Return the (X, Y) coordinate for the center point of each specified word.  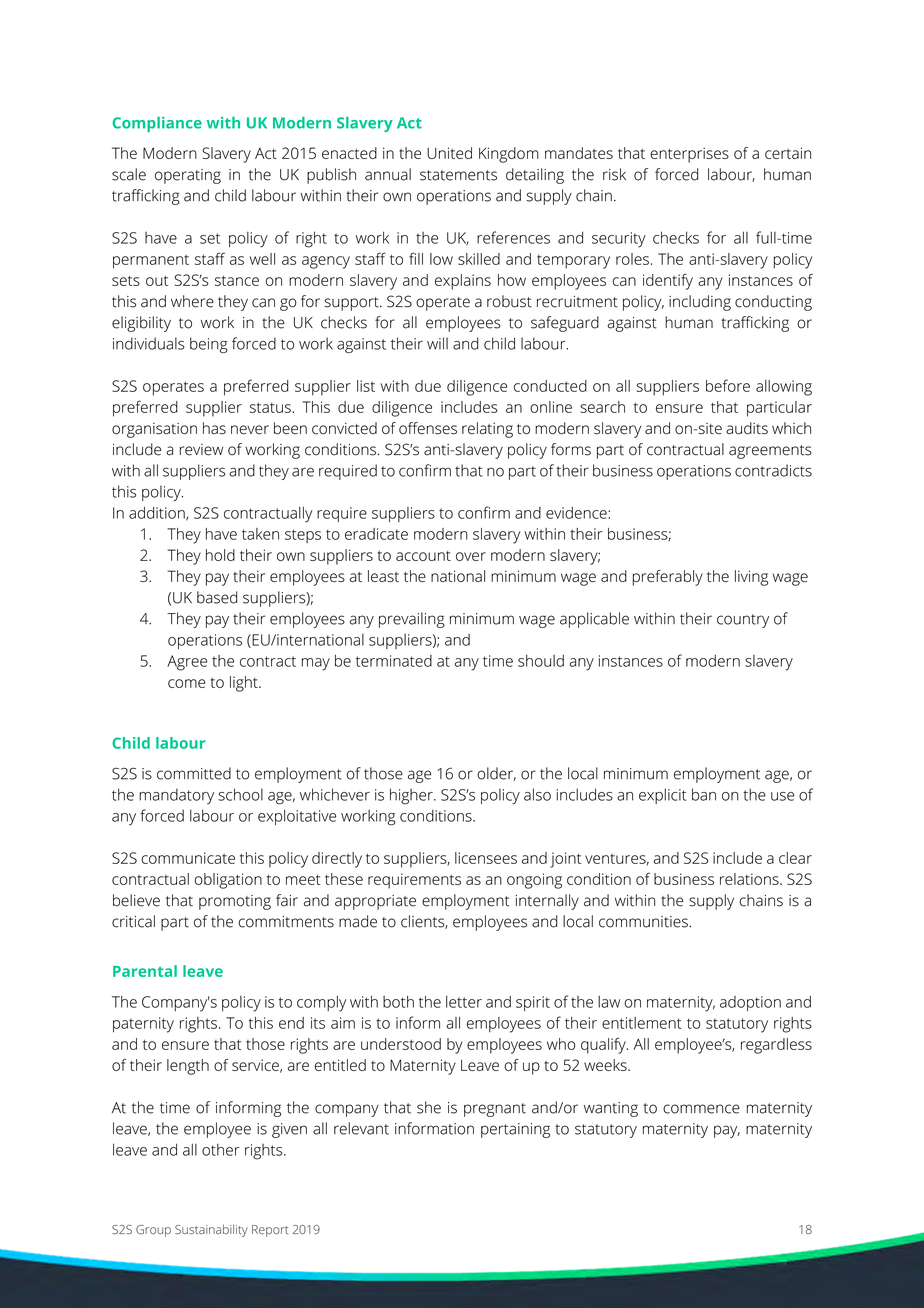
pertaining (515, 1130)
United (449, 153)
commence (701, 1109)
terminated (394, 661)
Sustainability (211, 1230)
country (743, 621)
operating (188, 176)
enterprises (689, 155)
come (187, 683)
